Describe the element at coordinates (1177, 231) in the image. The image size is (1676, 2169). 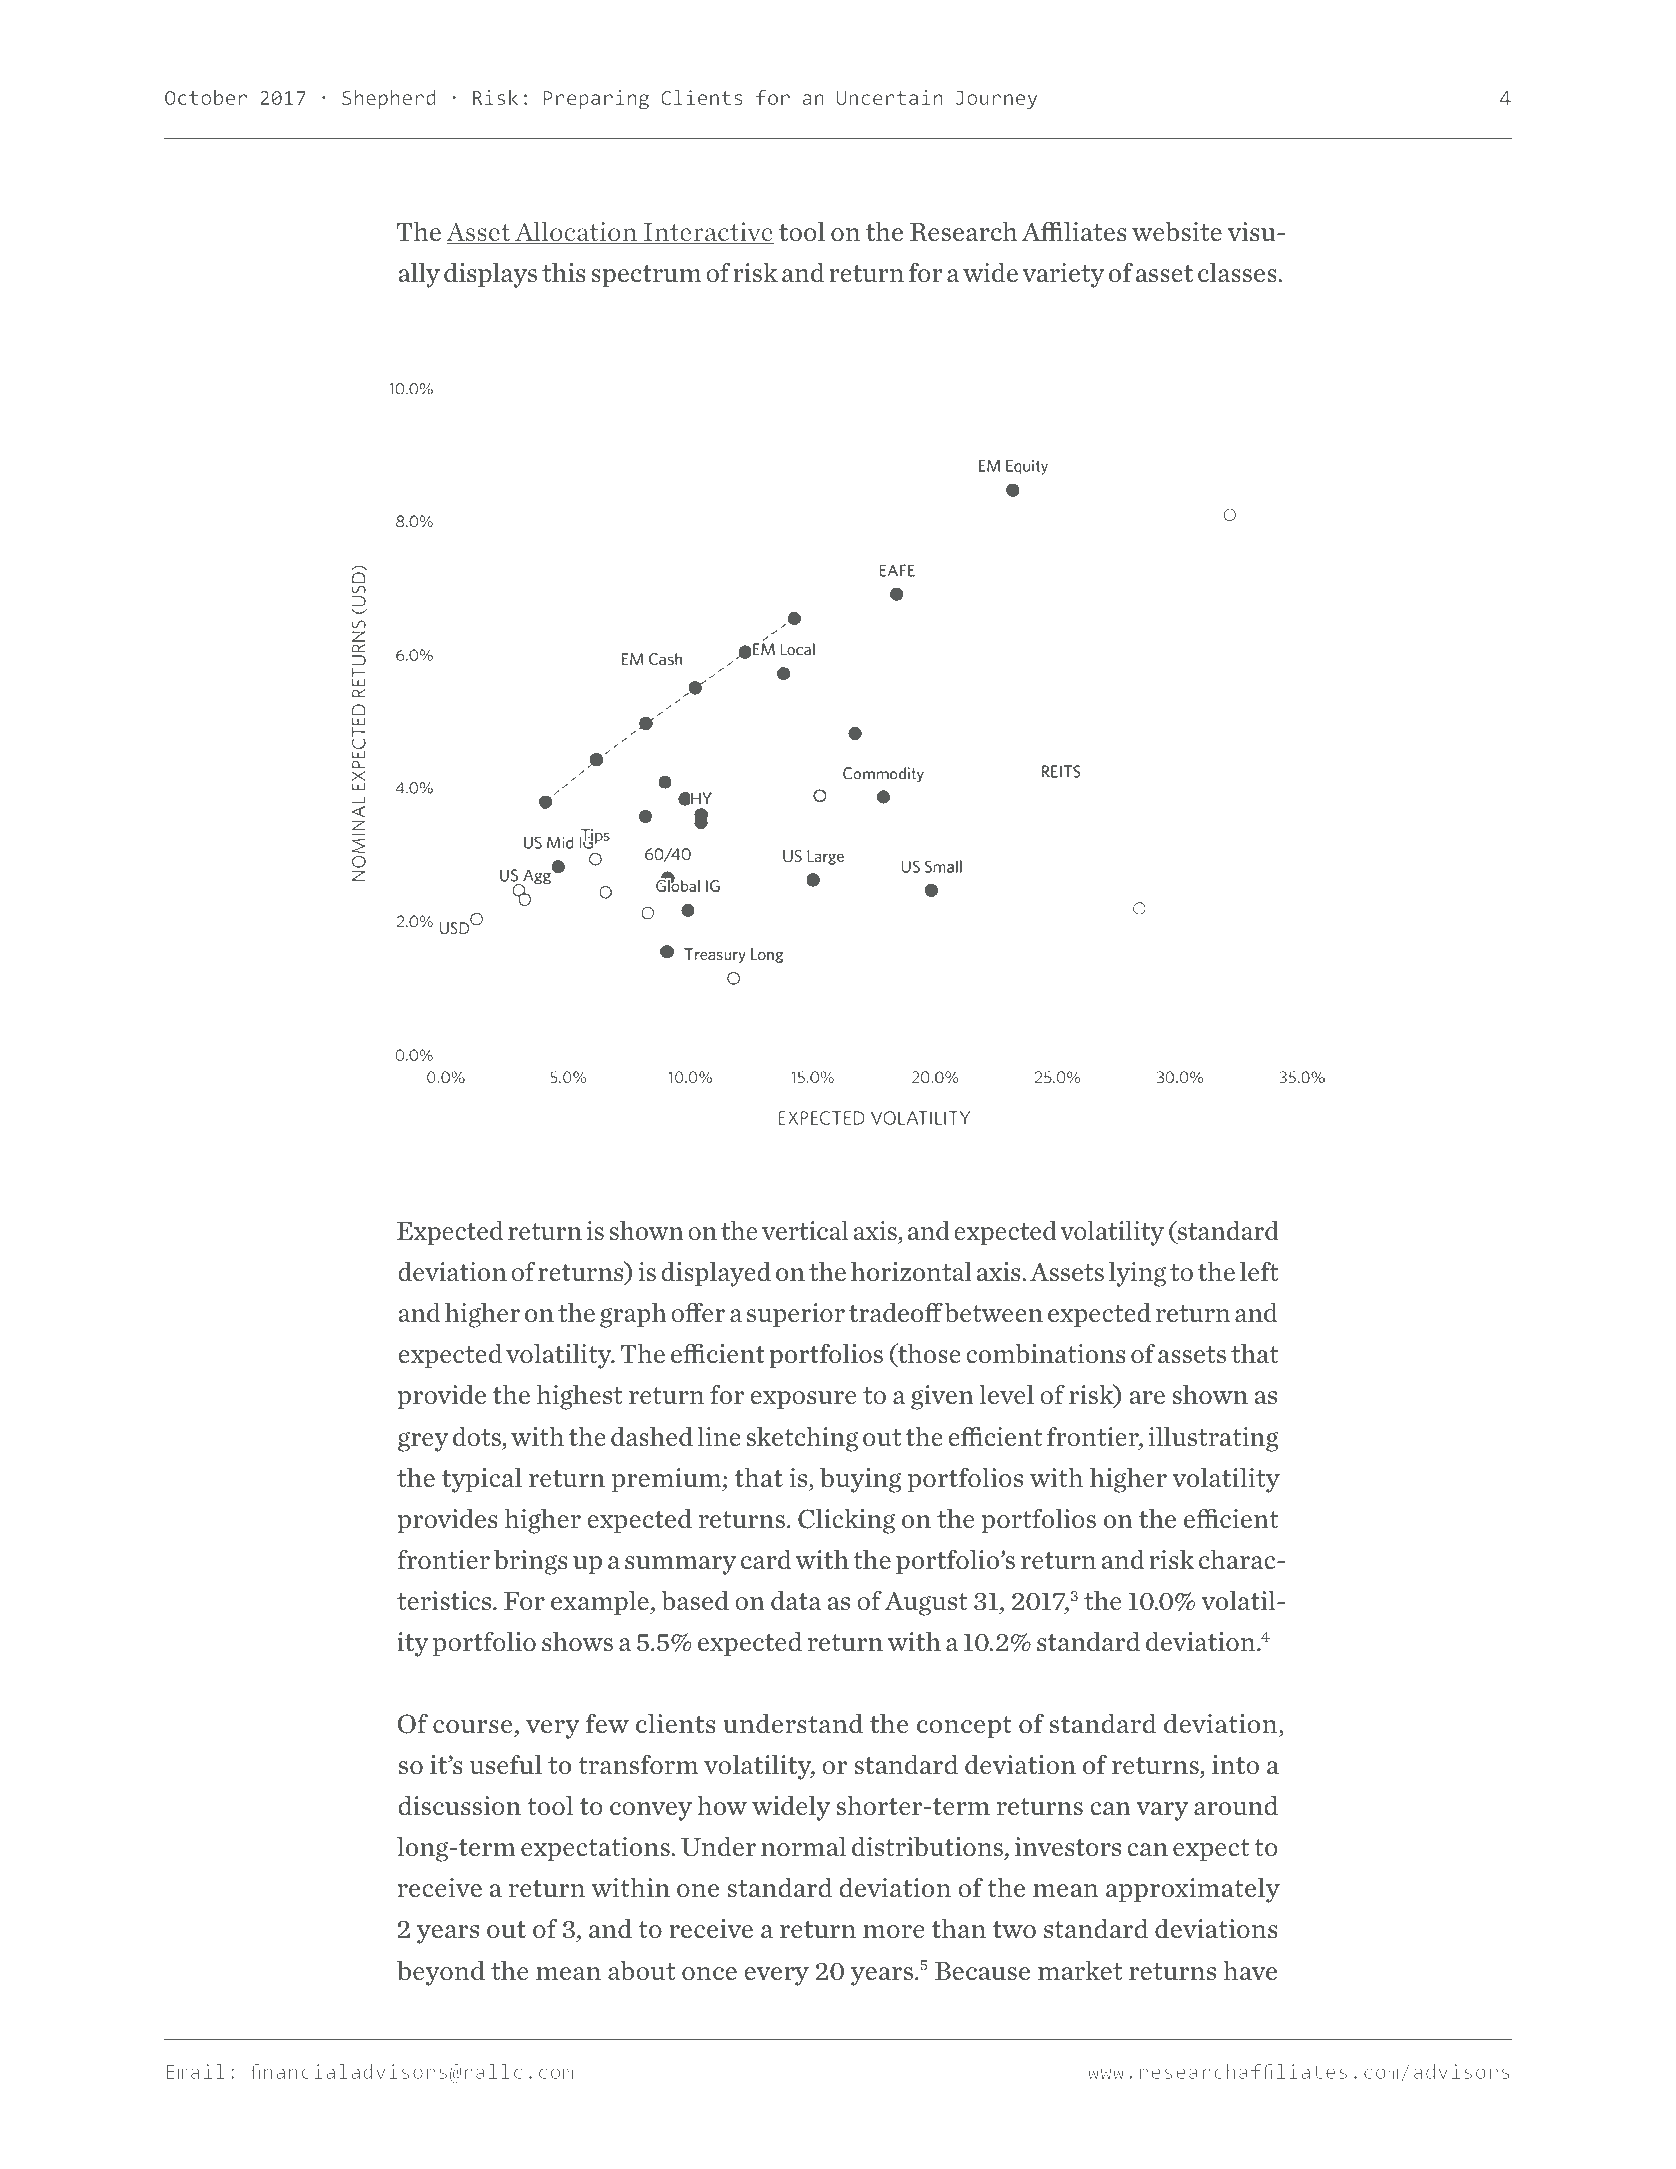
I see `website` at that location.
